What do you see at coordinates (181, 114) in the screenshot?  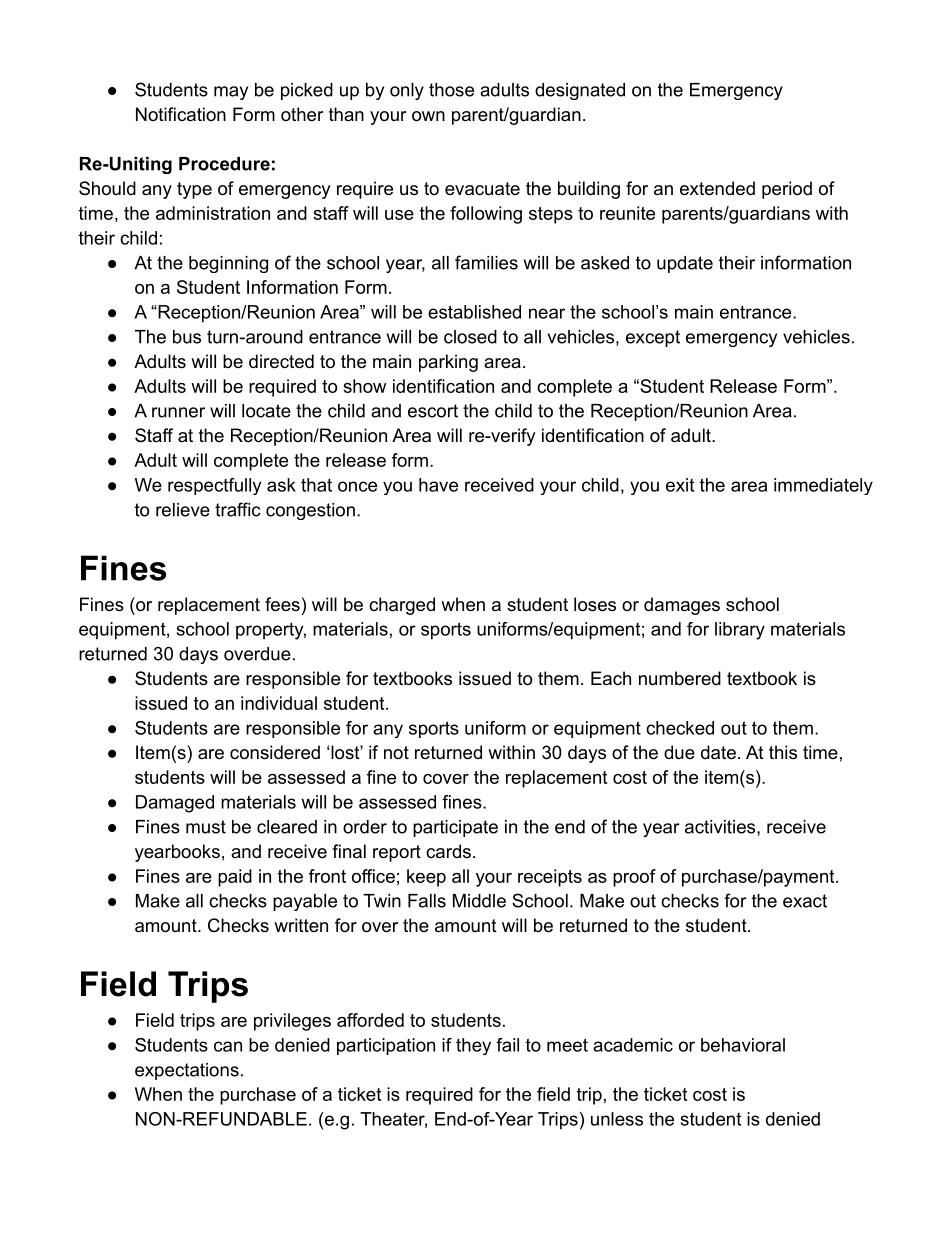 I see `Notification` at bounding box center [181, 114].
